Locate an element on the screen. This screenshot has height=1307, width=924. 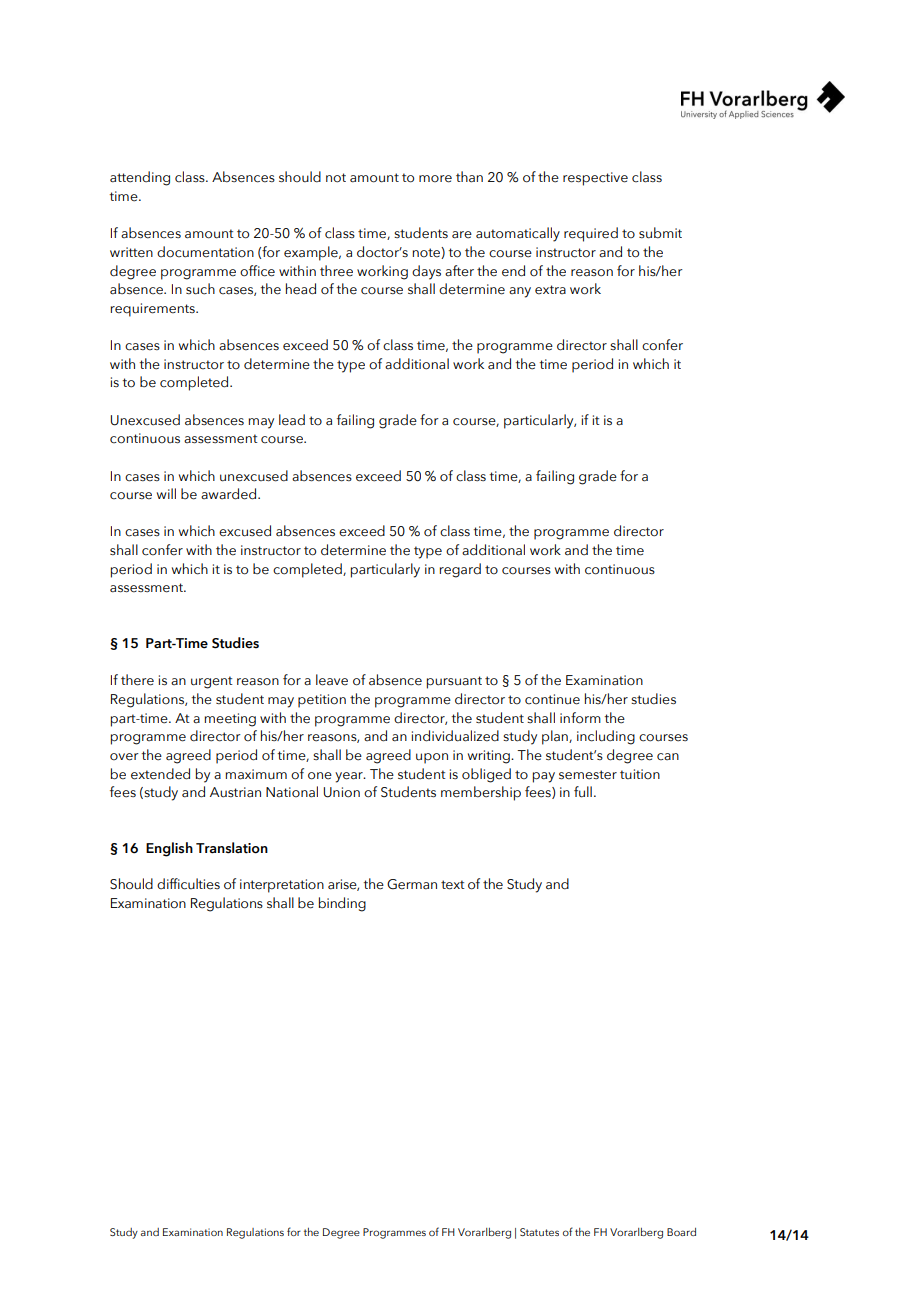
more is located at coordinates (435, 179).
